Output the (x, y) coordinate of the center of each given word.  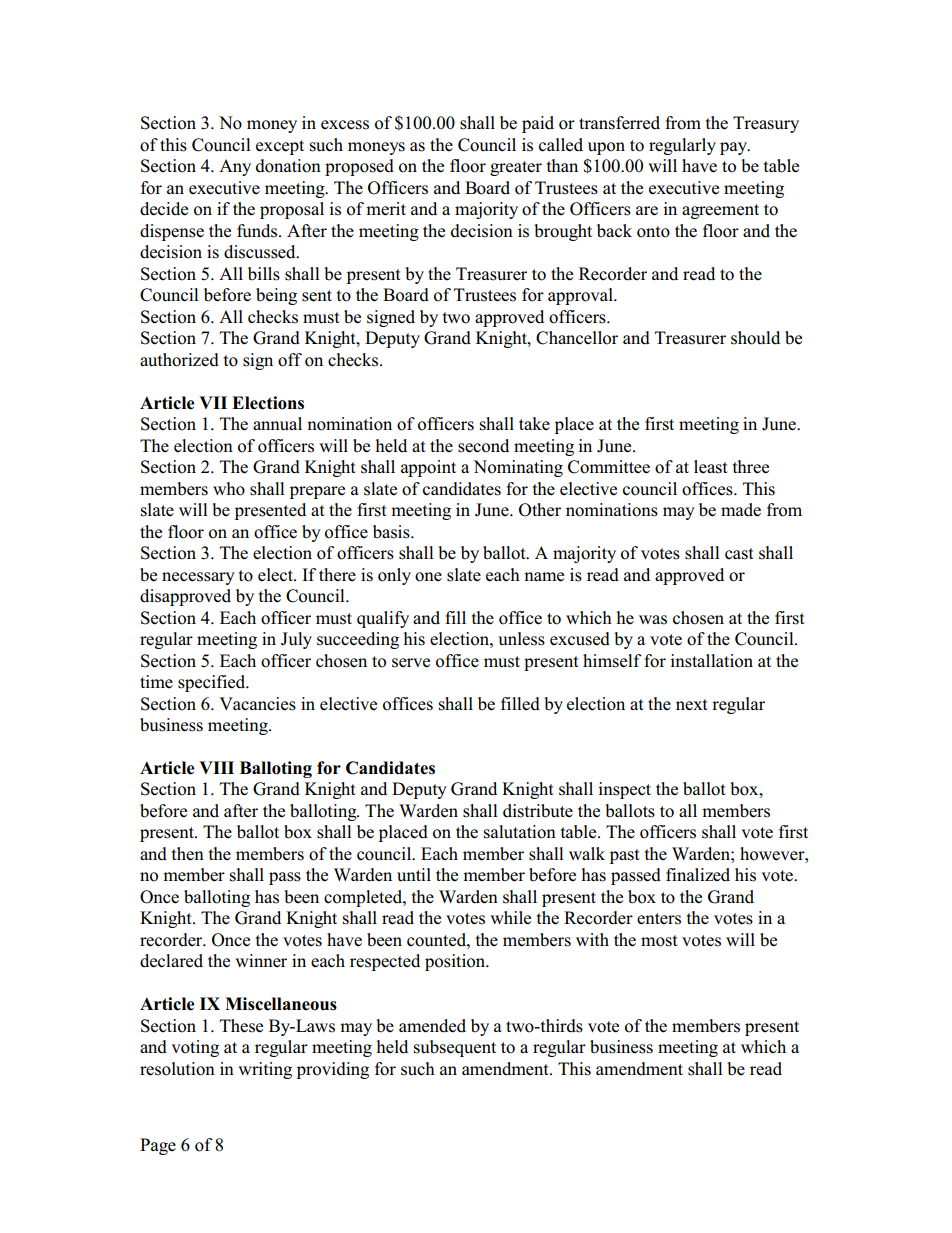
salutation (520, 832)
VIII (216, 767)
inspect (624, 790)
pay (734, 148)
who (229, 489)
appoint (428, 468)
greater (516, 168)
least (711, 467)
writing (265, 1070)
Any (235, 167)
